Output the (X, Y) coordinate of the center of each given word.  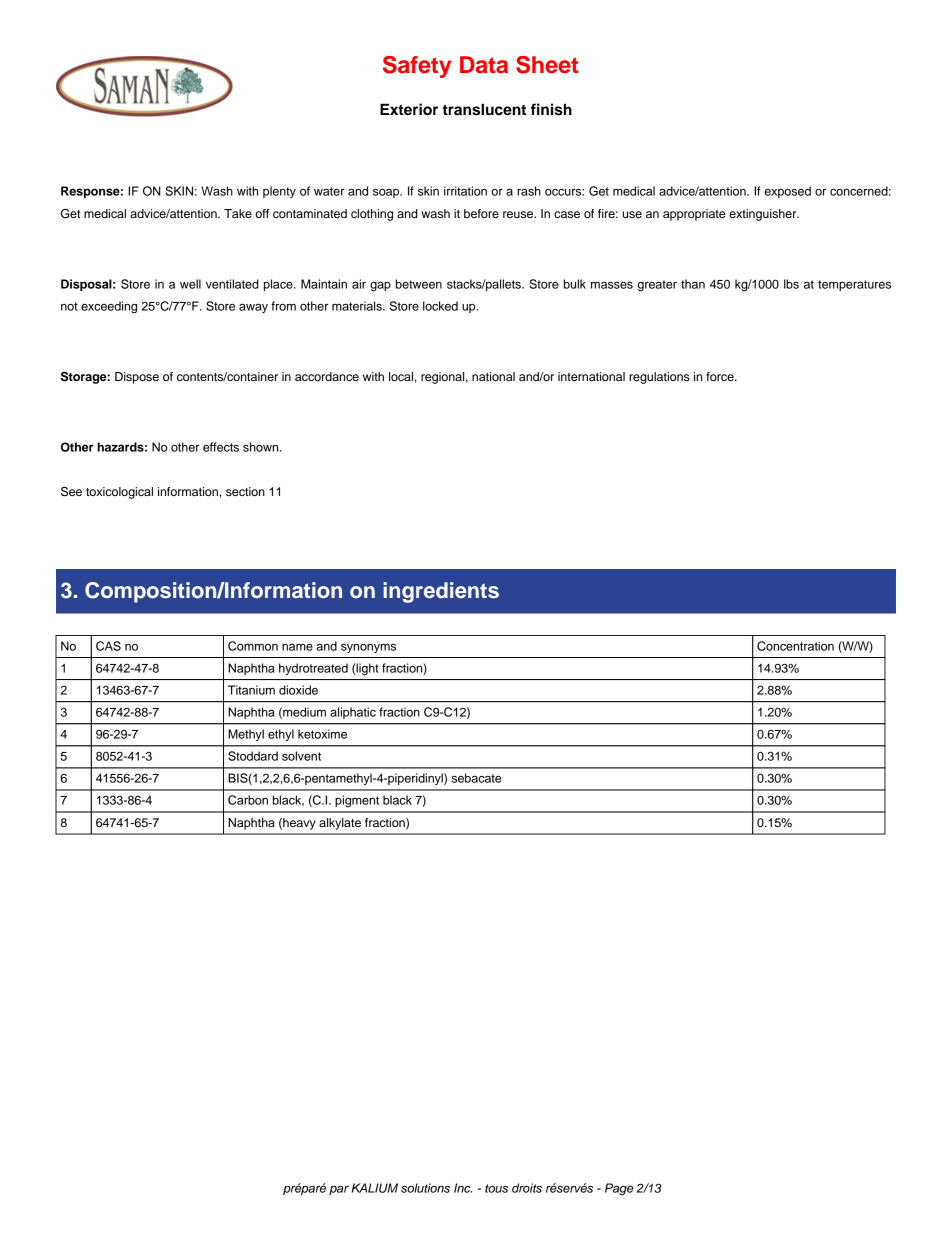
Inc (463, 1188)
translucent (484, 109)
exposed (788, 192)
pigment (357, 801)
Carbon (248, 800)
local (401, 376)
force (721, 376)
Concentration (795, 646)
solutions (425, 1188)
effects (221, 447)
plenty (279, 192)
